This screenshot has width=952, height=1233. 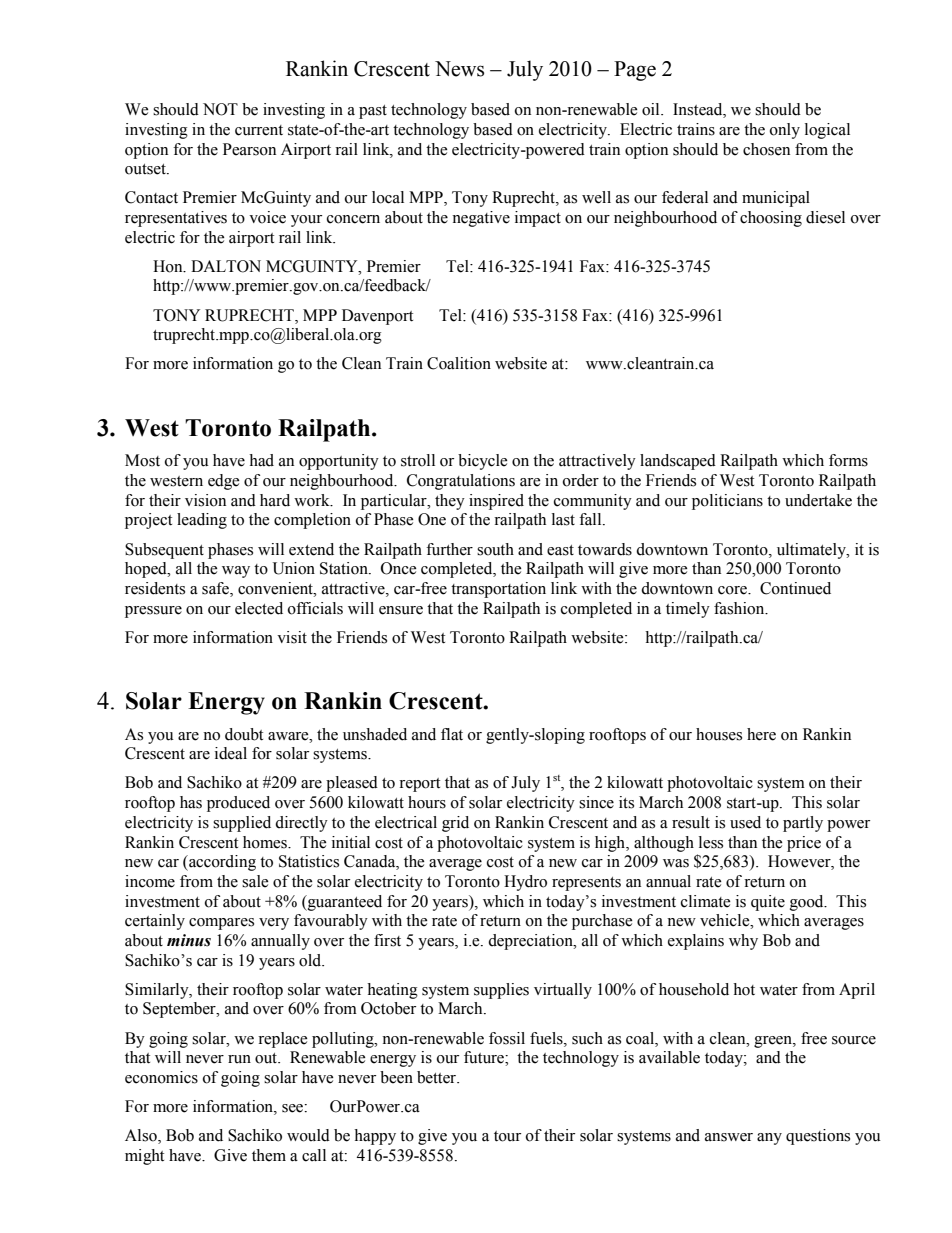 I want to click on NOT, so click(x=220, y=109).
